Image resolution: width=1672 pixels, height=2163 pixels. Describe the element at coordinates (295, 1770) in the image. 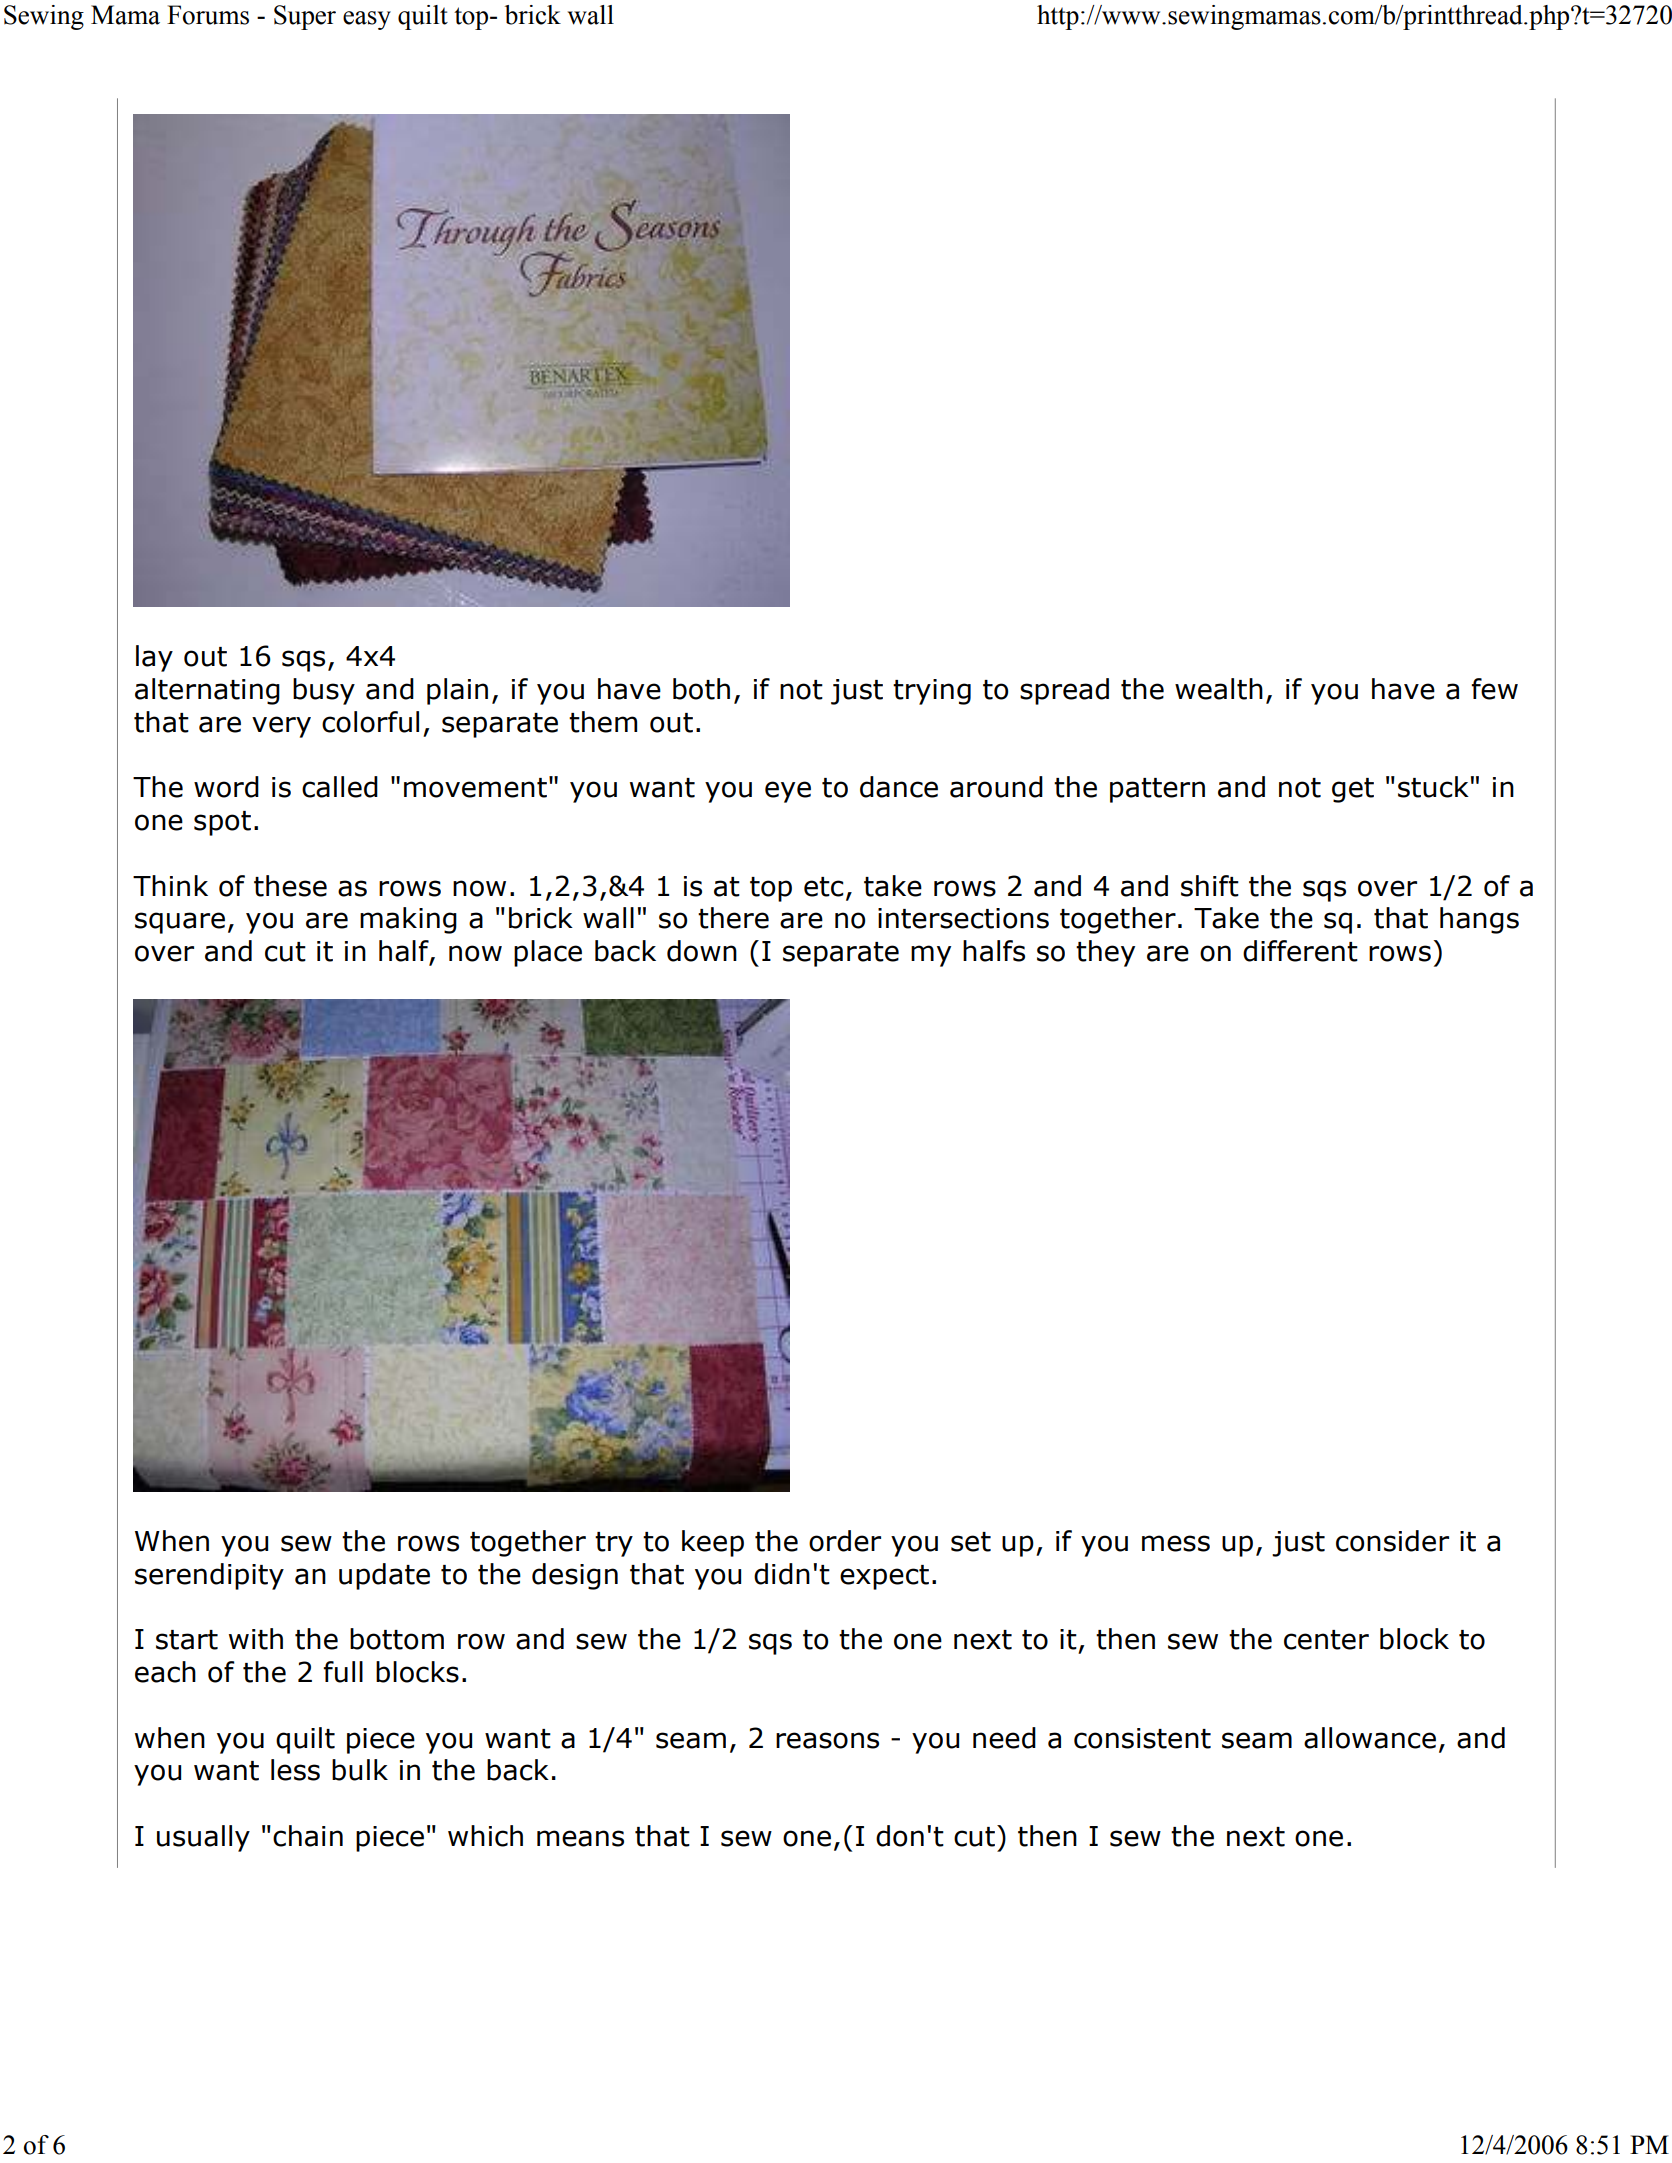

I see `less` at that location.
